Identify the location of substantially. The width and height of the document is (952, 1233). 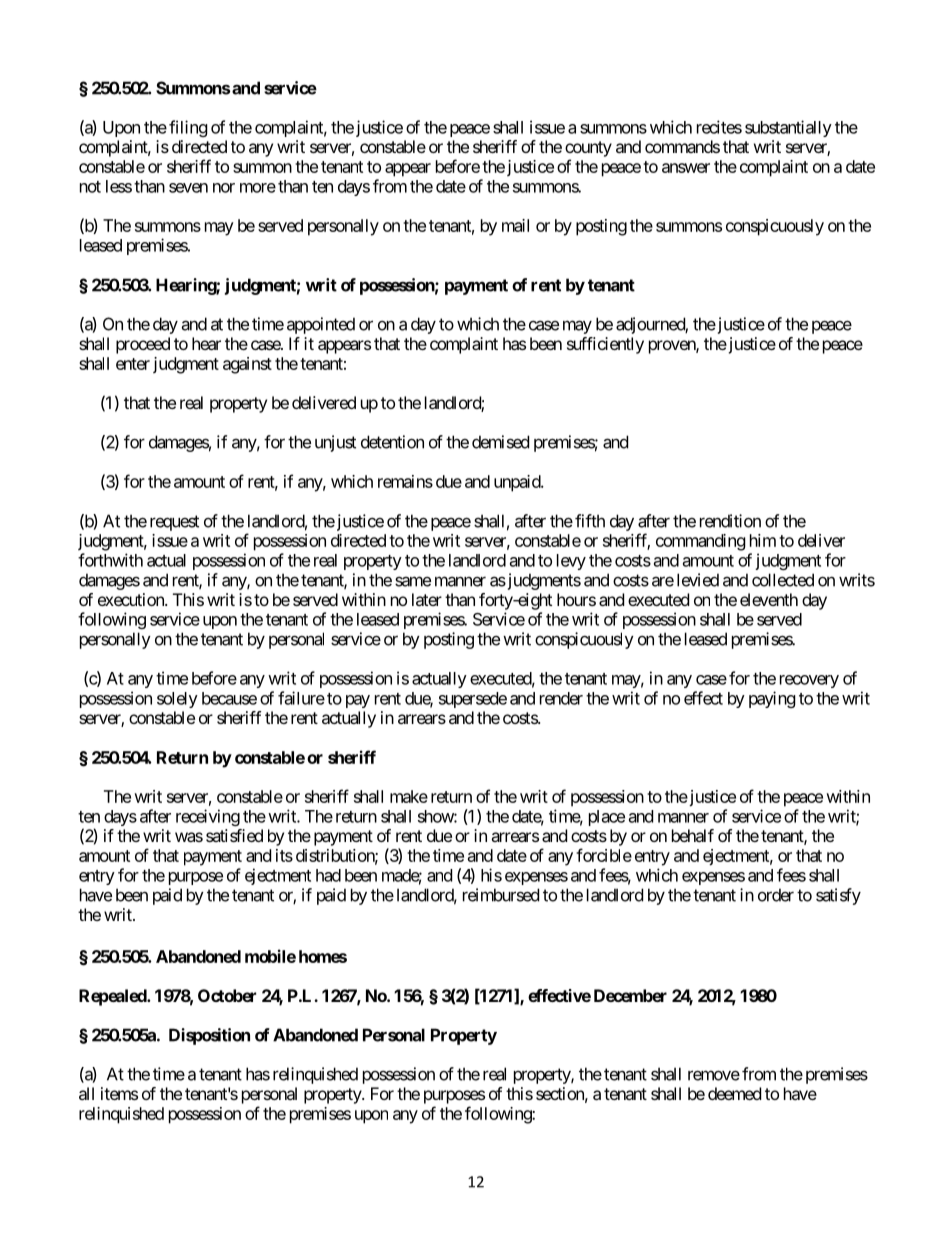
(788, 128).
